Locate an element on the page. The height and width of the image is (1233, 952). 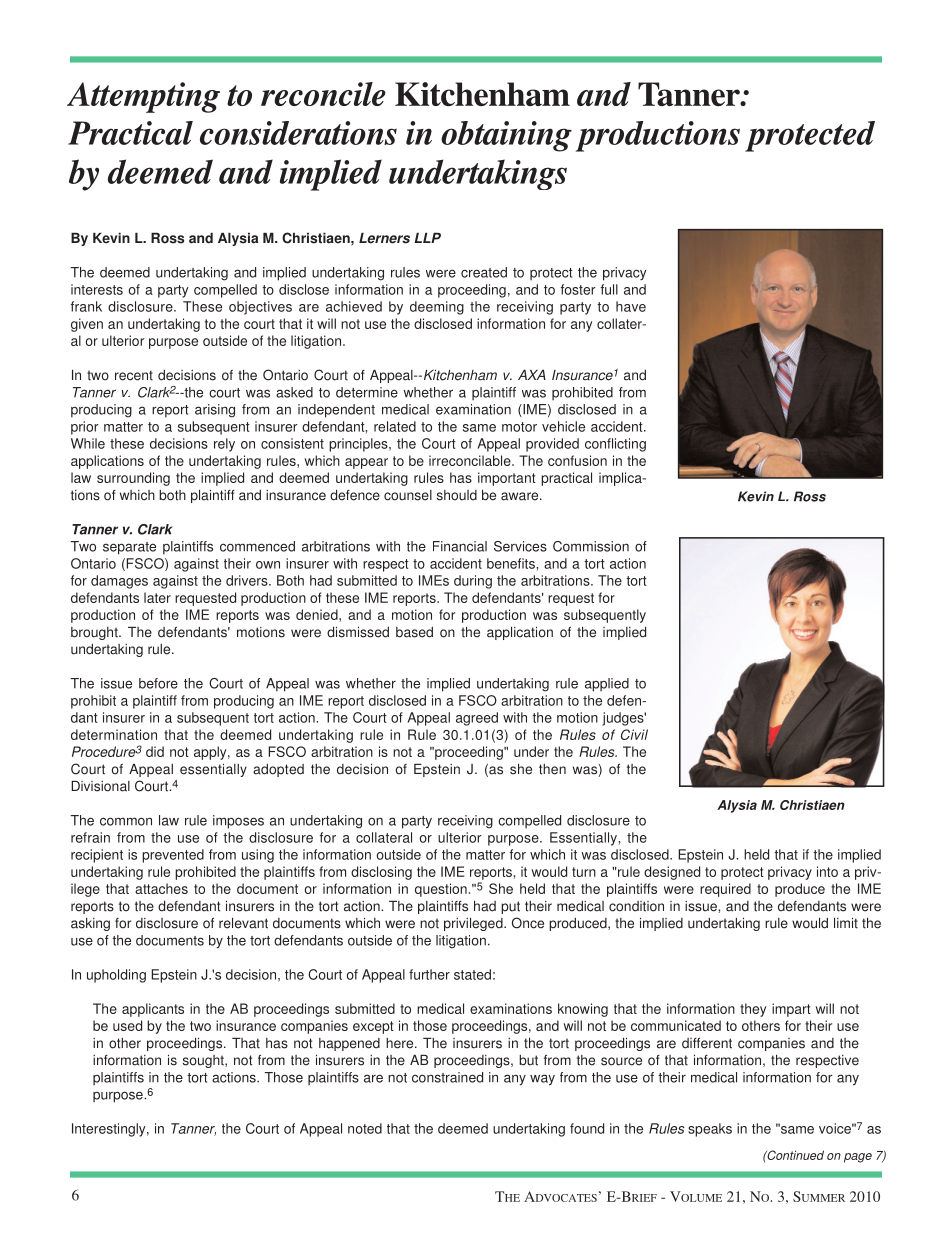
put is located at coordinates (510, 907).
